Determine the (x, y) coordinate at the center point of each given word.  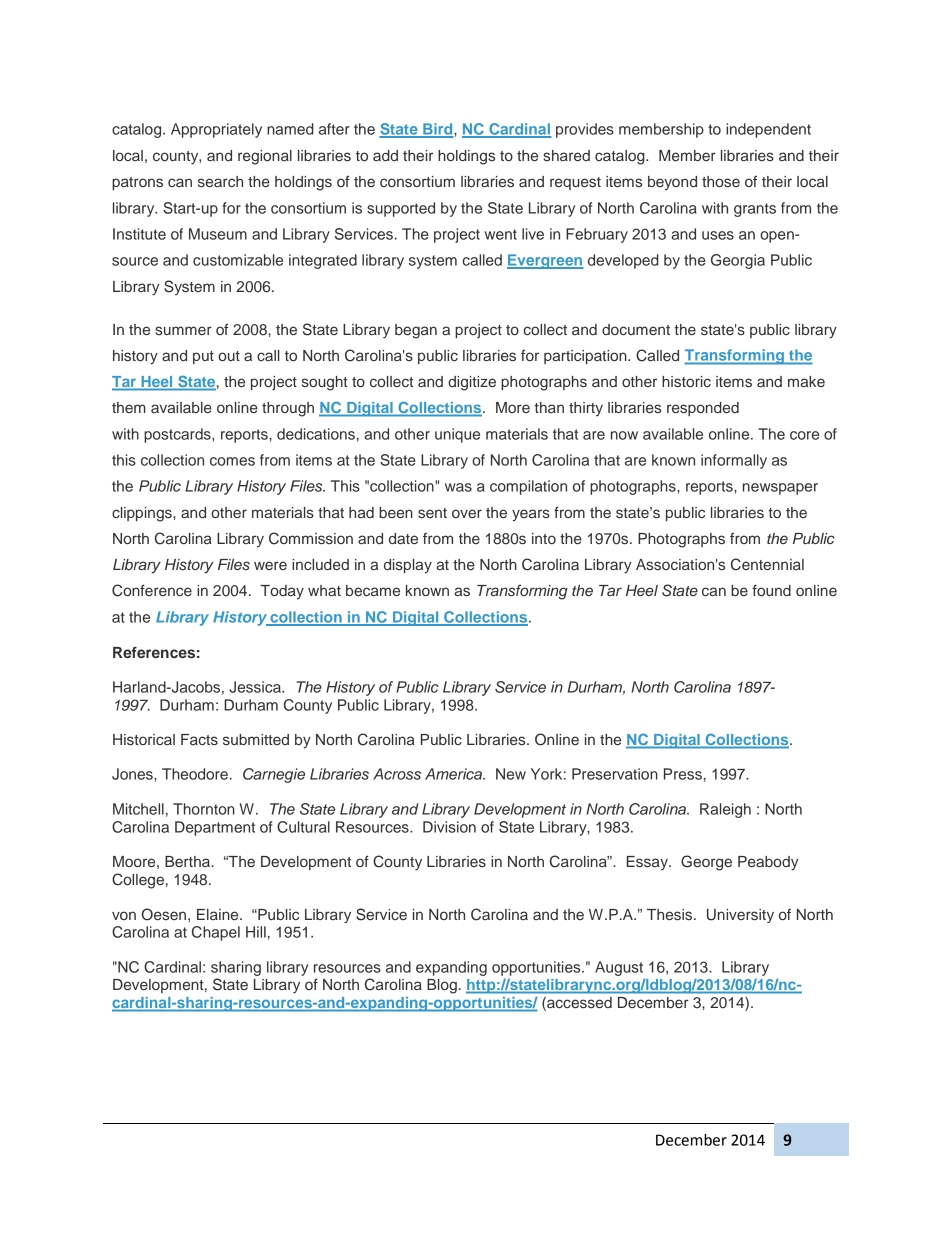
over (467, 513)
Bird (438, 130)
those (721, 182)
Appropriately (216, 130)
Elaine (219, 914)
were (270, 565)
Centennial (767, 564)
